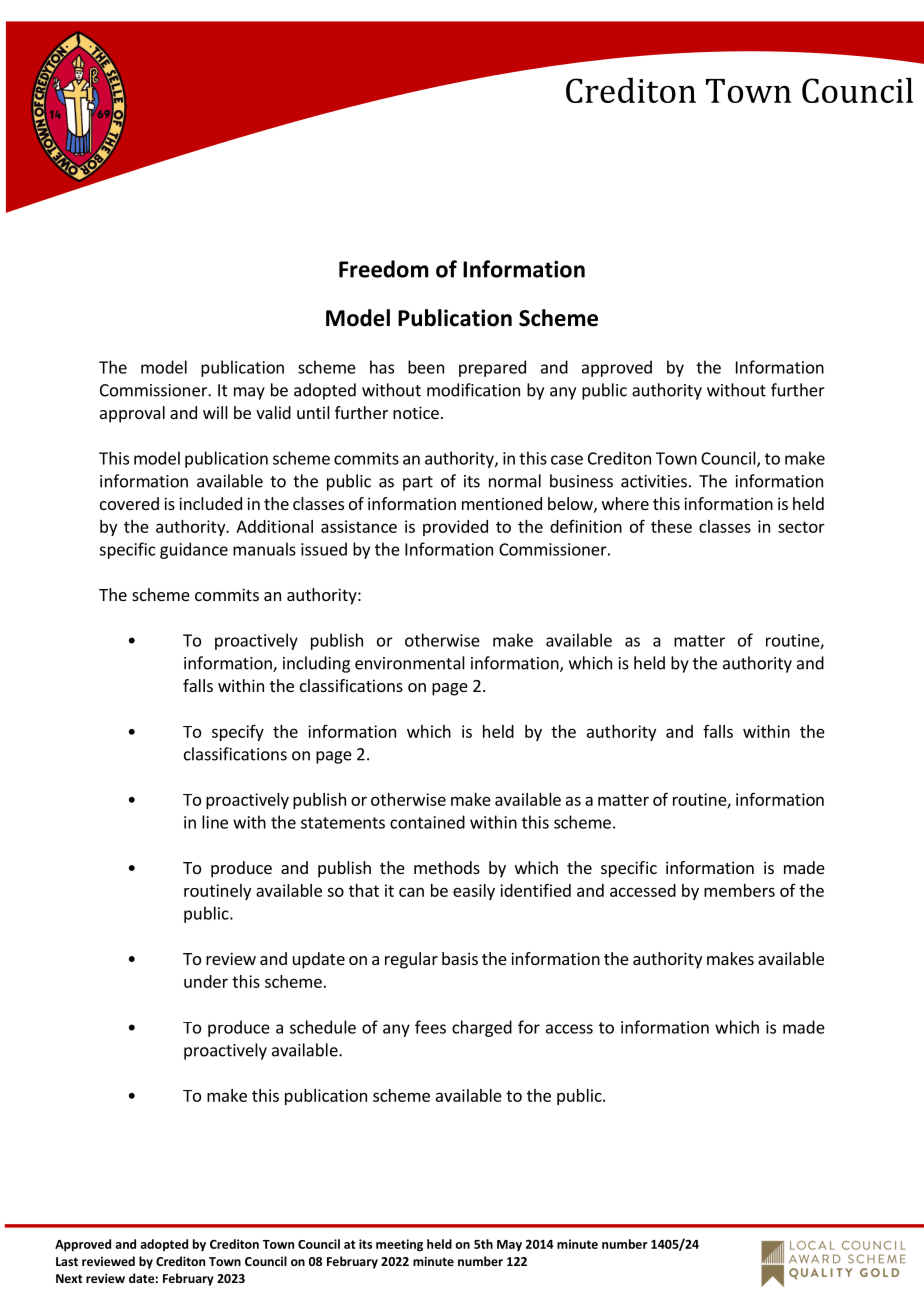  What do you see at coordinates (132, 414) in the page?
I see `approval` at bounding box center [132, 414].
